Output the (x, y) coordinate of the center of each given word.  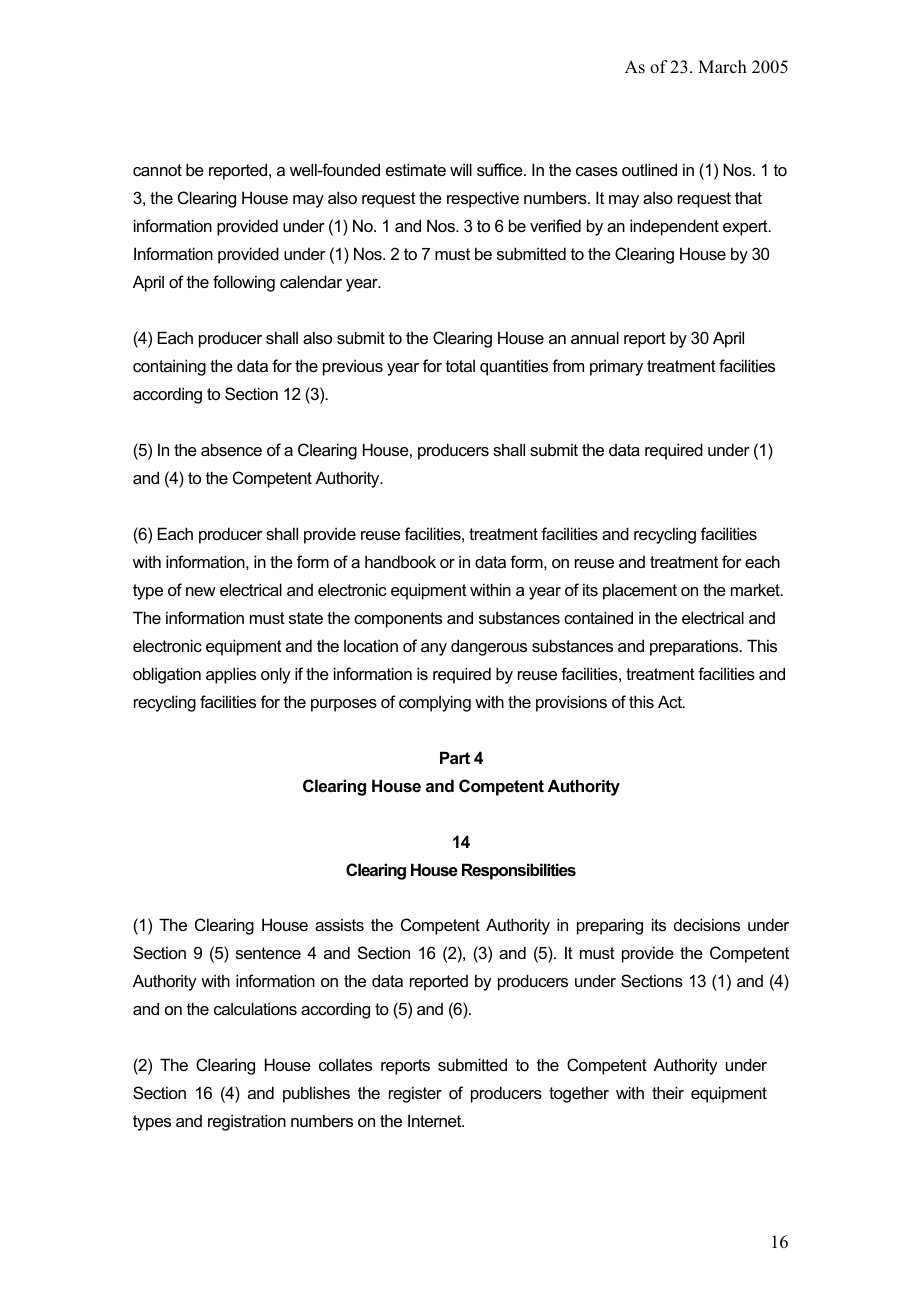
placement (640, 591)
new (201, 591)
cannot (157, 170)
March (722, 67)
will (461, 169)
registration (247, 1122)
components (398, 620)
